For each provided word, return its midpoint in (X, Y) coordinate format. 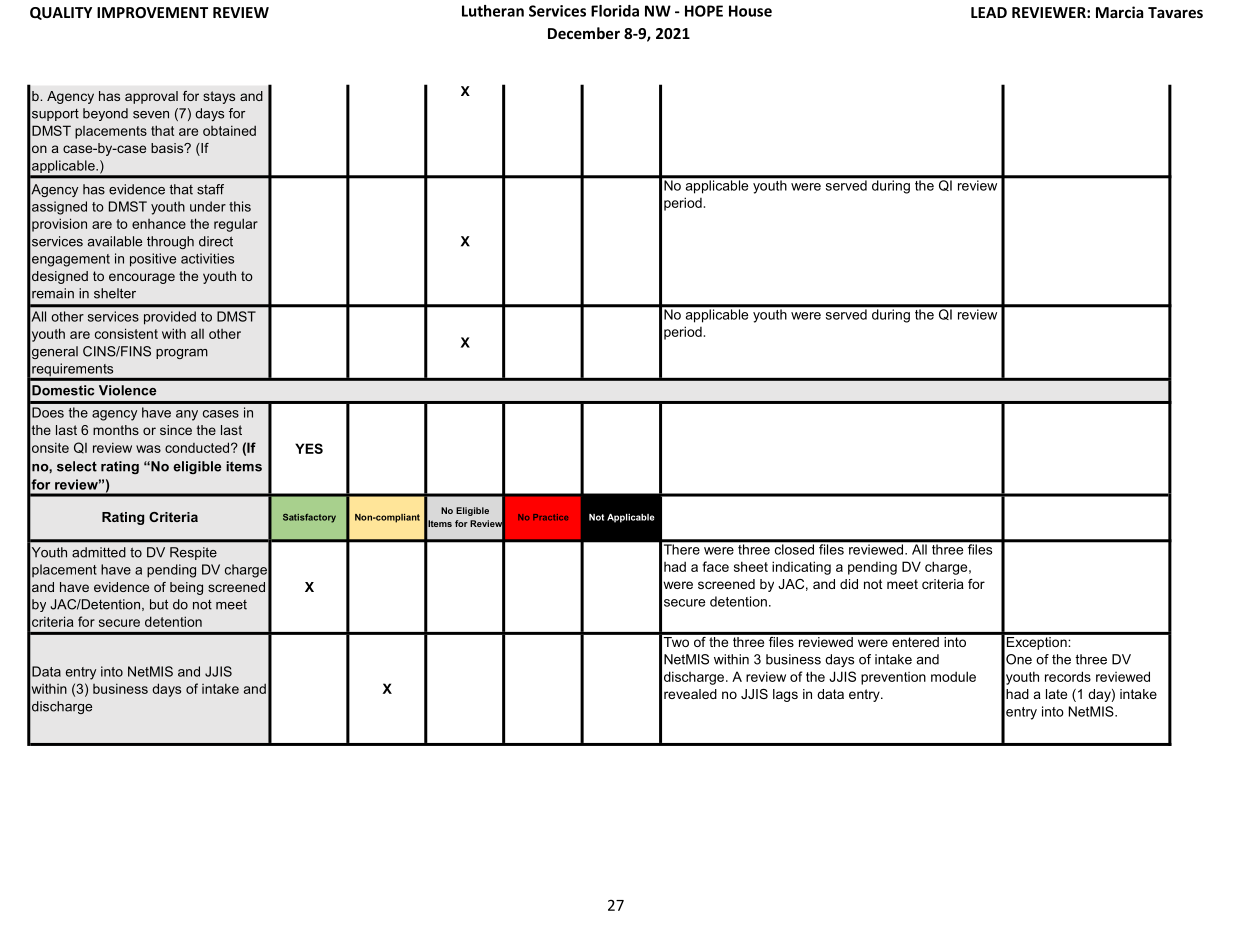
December (584, 33)
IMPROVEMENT (152, 12)
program (182, 354)
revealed (690, 694)
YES (309, 448)
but (159, 604)
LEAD (989, 12)
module (953, 676)
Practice (550, 517)
